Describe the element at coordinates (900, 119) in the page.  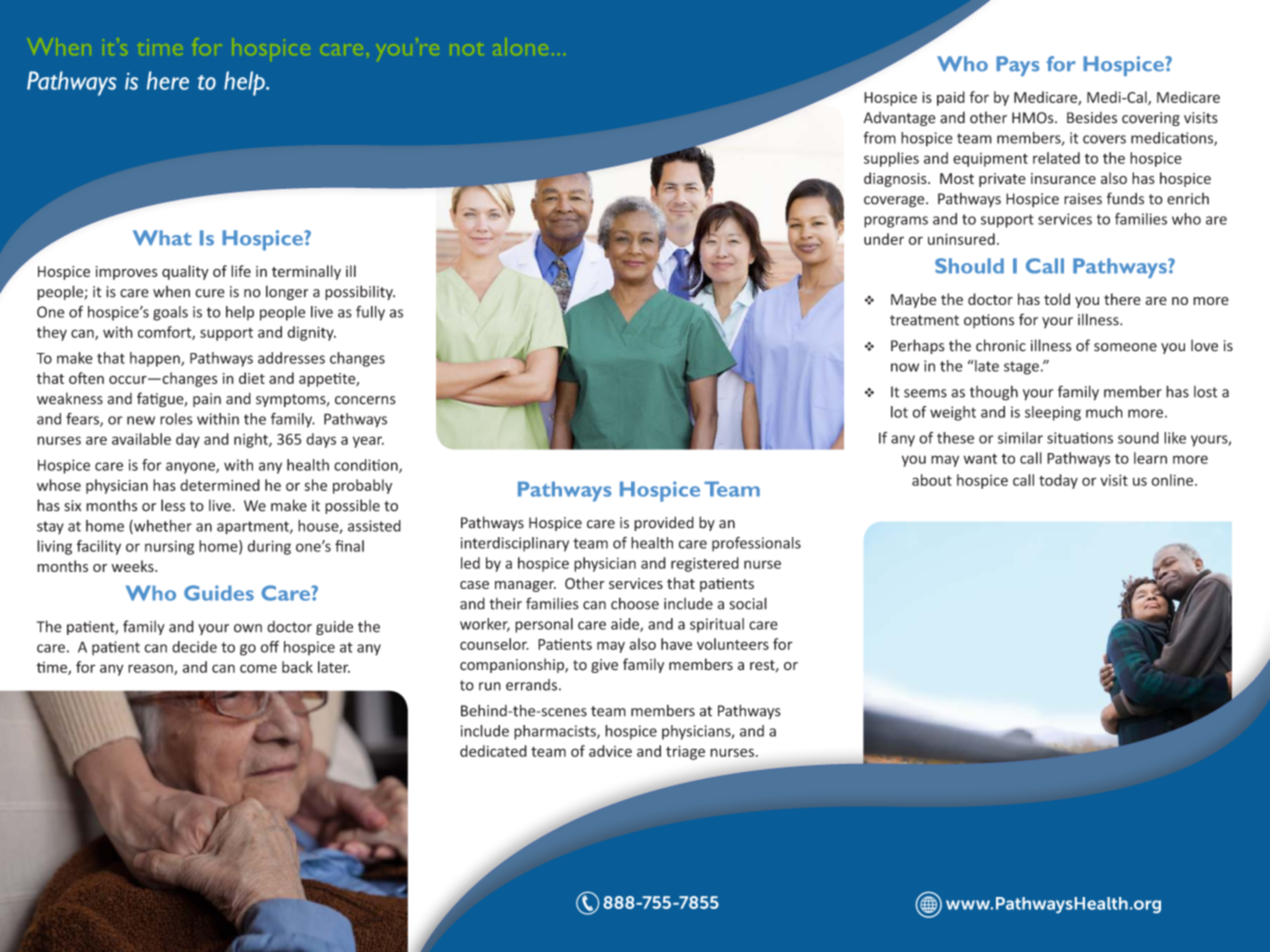
I see `Advantage` at that location.
